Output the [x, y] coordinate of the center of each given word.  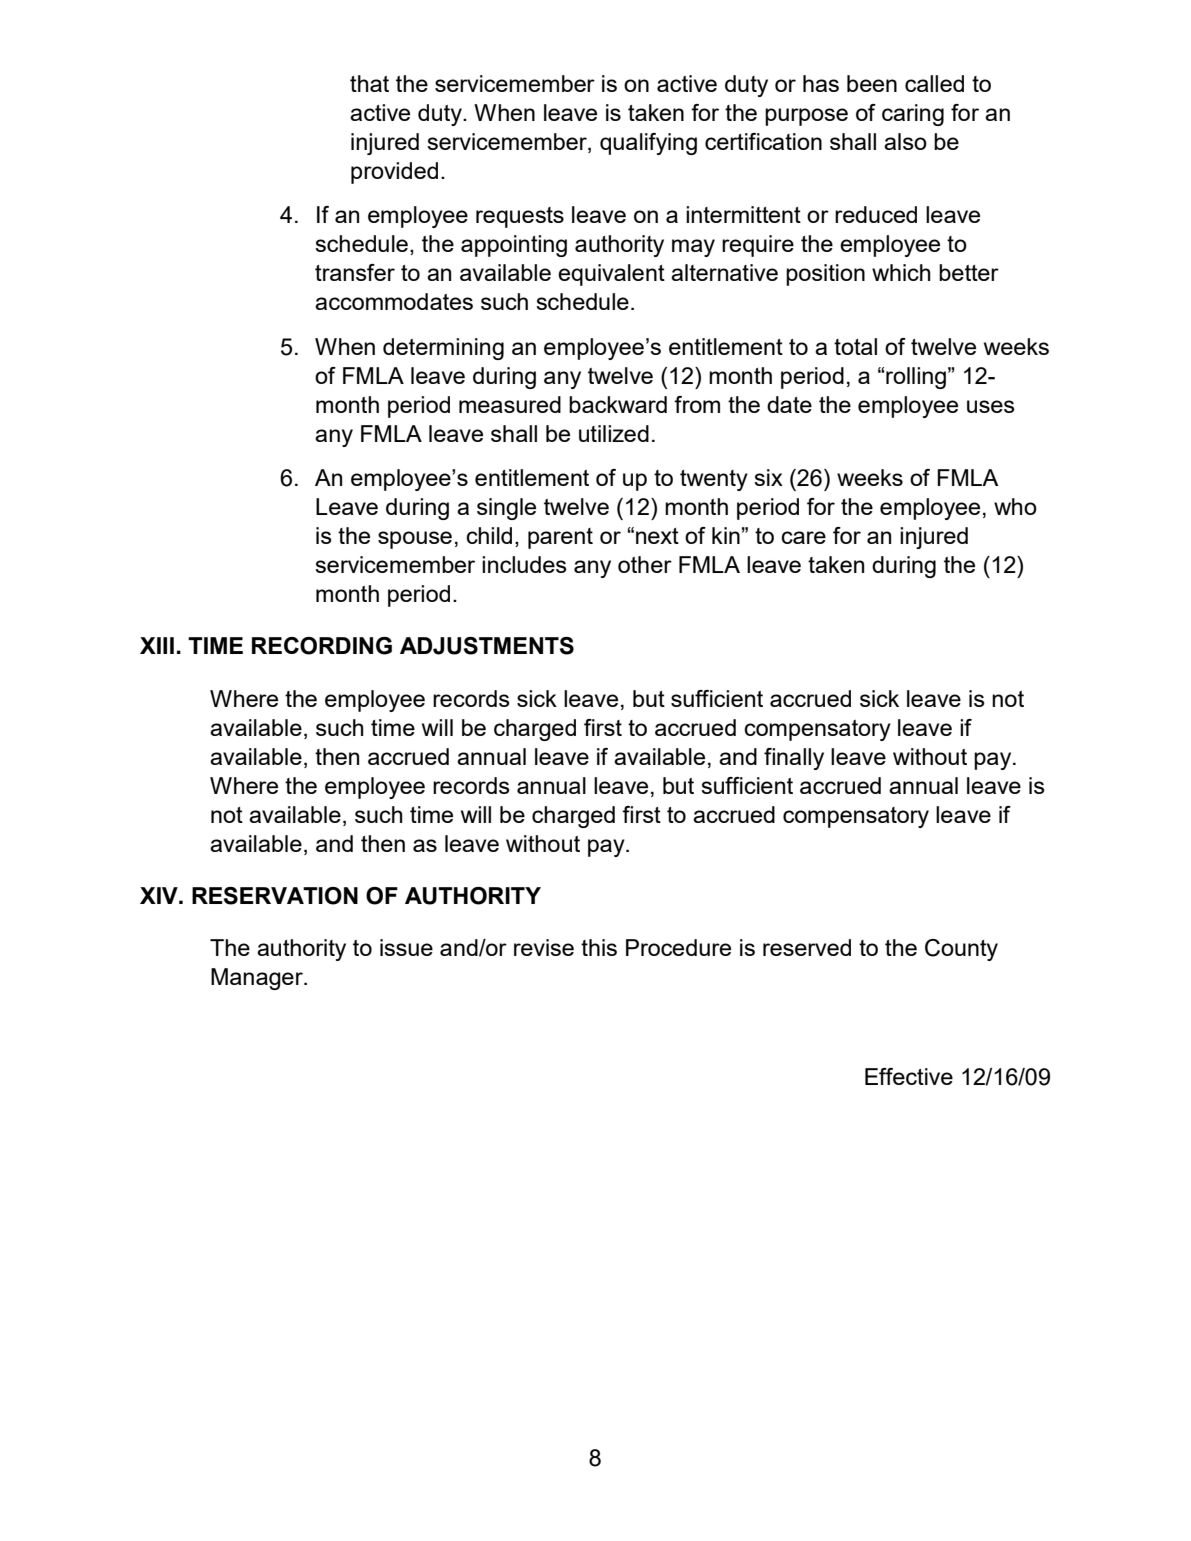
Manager [258, 979]
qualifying [648, 144]
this [599, 947]
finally [794, 759]
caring [913, 115]
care [803, 537]
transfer [355, 272]
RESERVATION [275, 896]
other [645, 564]
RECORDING [322, 646]
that [369, 83]
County [961, 950]
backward [618, 404]
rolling [916, 378]
